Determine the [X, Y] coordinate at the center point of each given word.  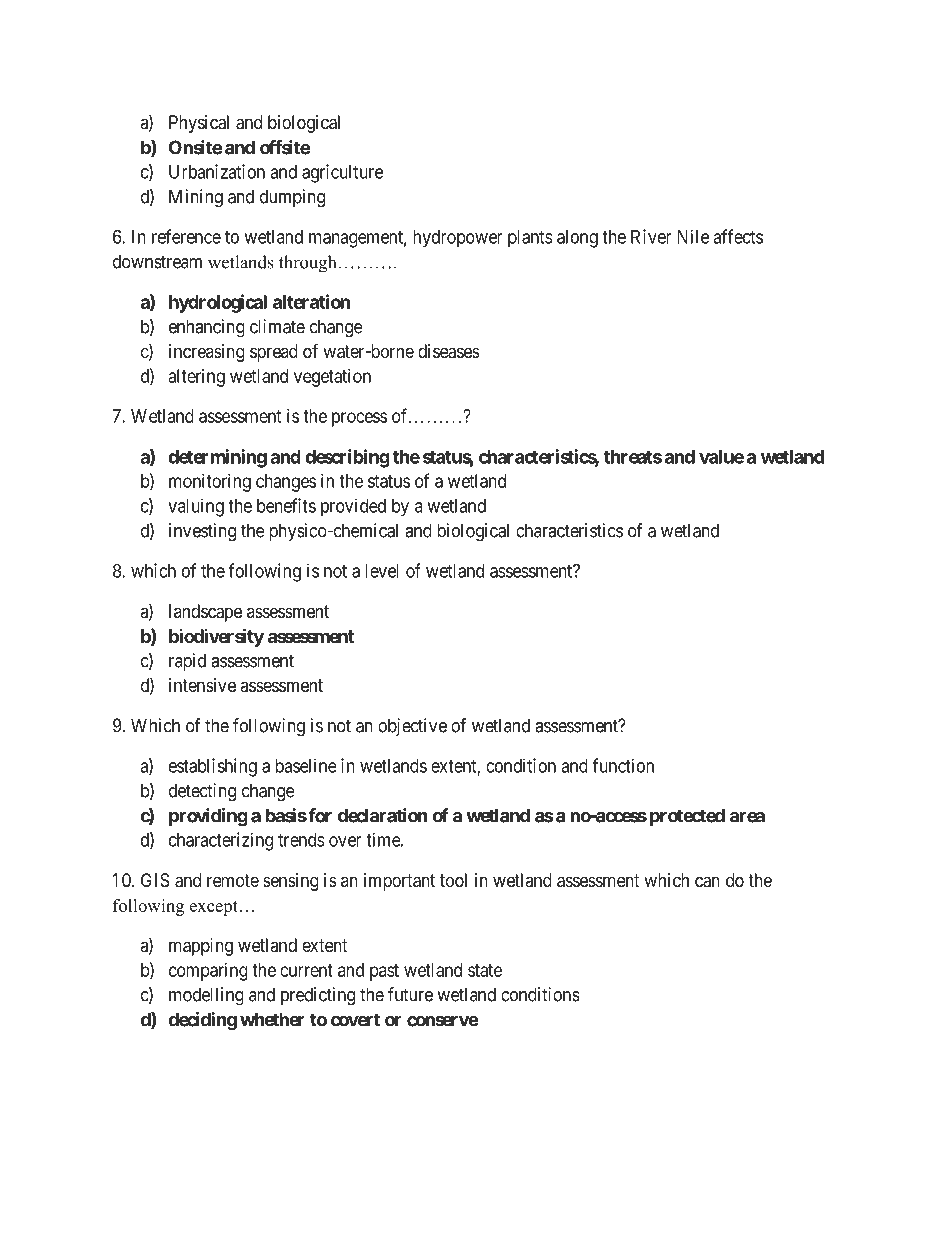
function [623, 765]
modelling [206, 996]
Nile [693, 236]
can [707, 882]
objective [412, 727]
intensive [202, 685]
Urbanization [217, 171]
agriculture [342, 173]
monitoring [210, 483]
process [359, 419]
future [410, 994]
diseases [449, 351]
